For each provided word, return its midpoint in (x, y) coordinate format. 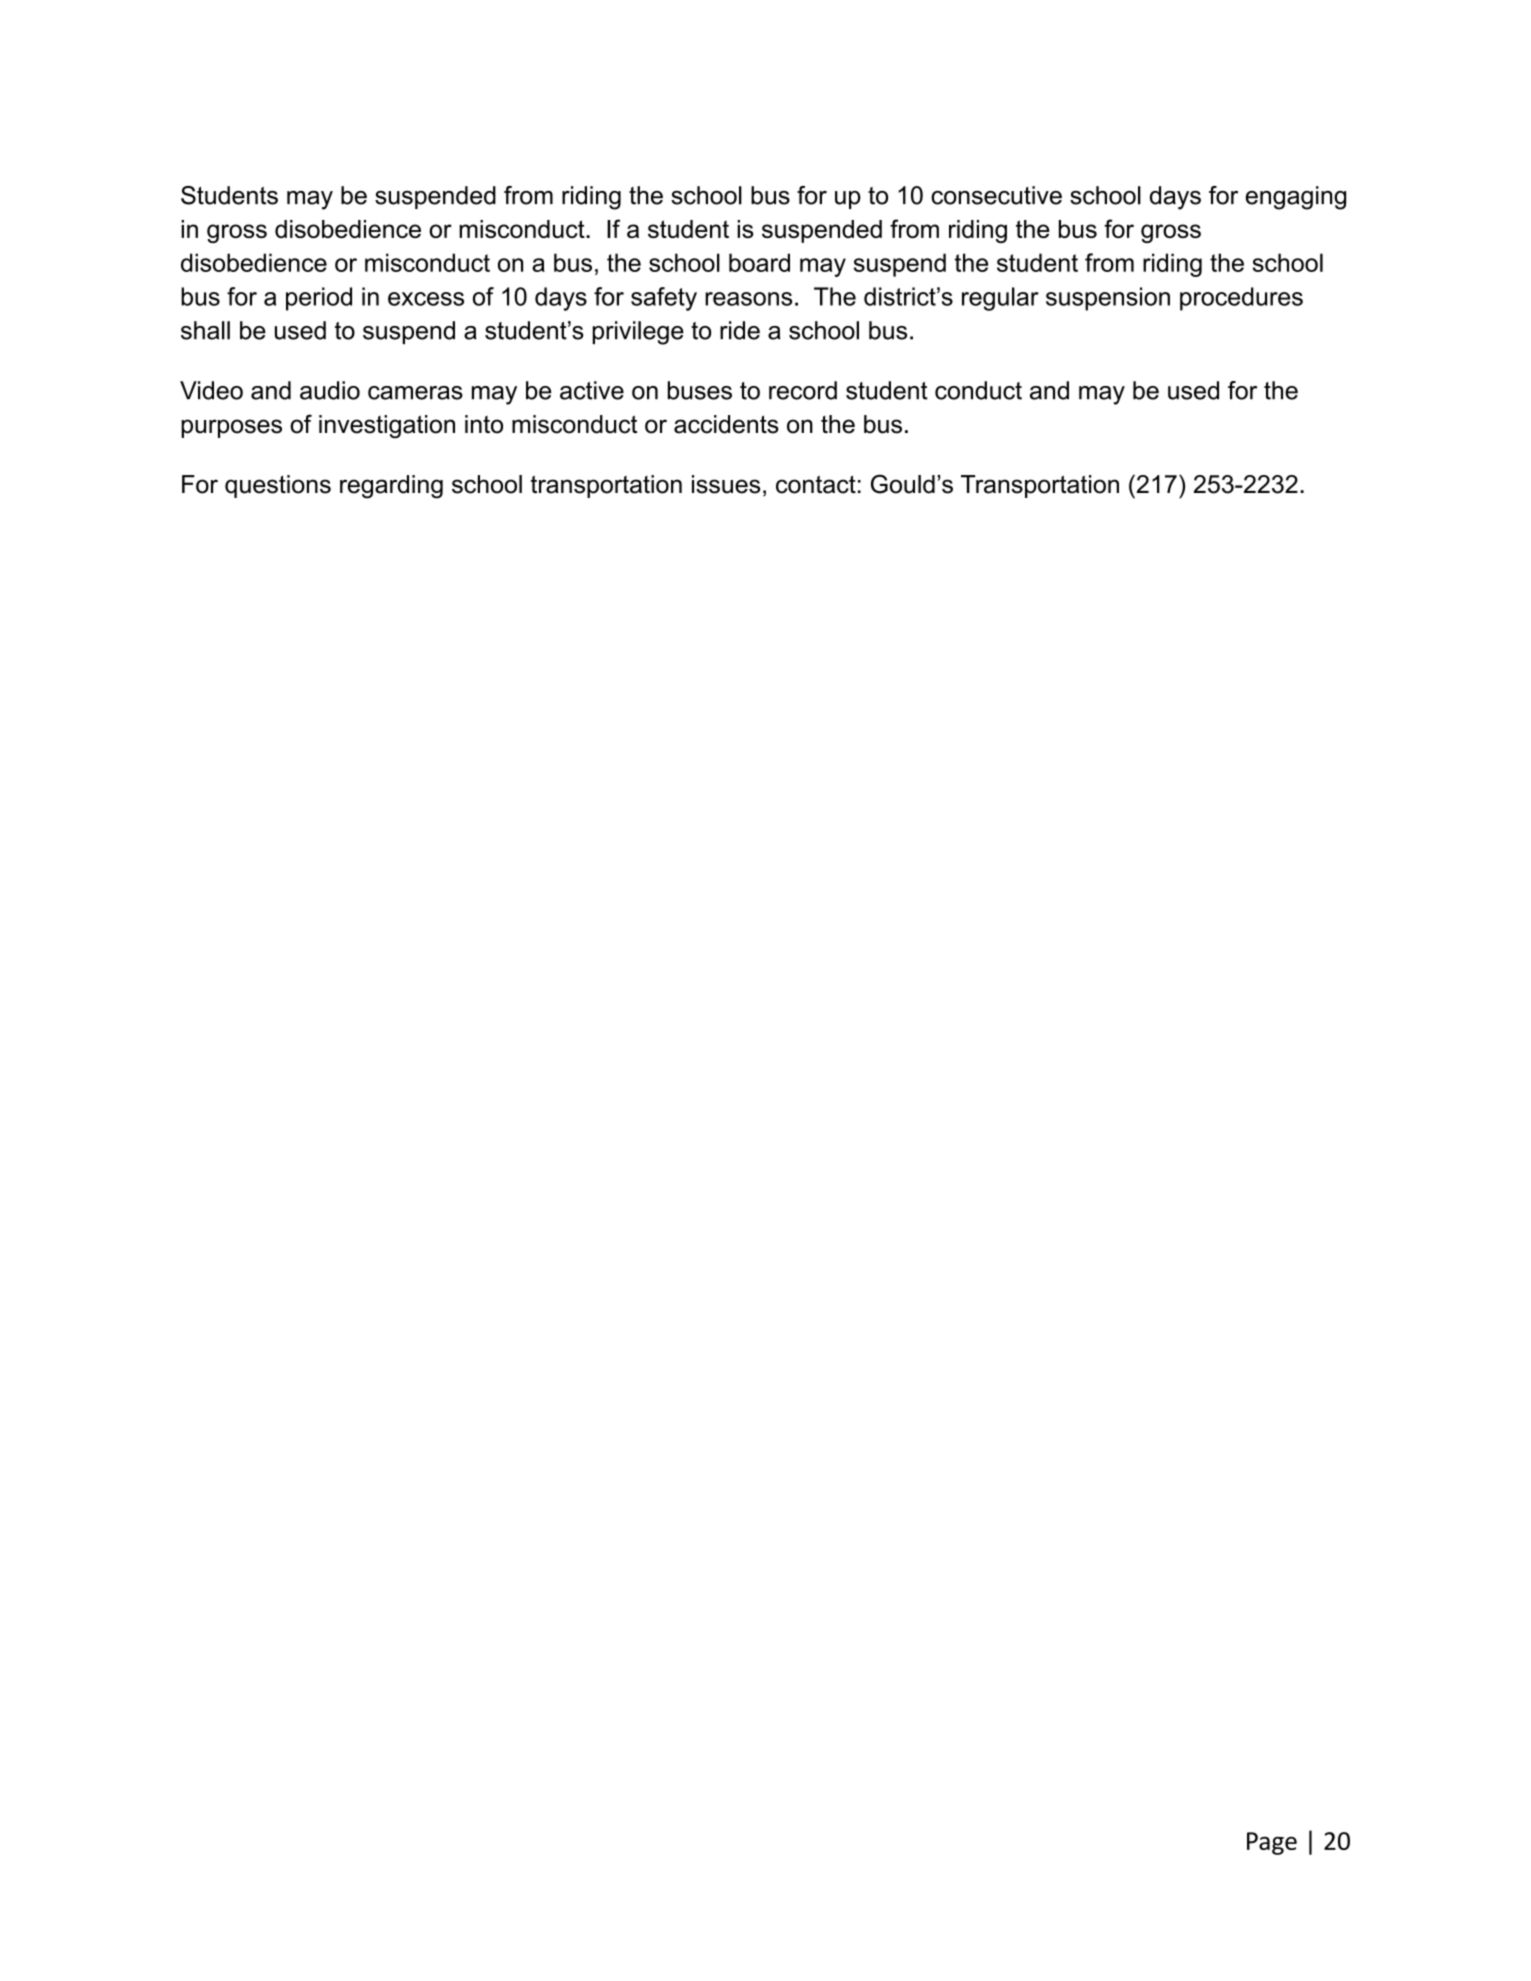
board (759, 262)
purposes (231, 428)
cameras (415, 393)
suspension (1108, 299)
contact (816, 484)
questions (278, 486)
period (319, 299)
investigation (387, 427)
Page (1272, 1843)
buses (700, 390)
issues (726, 484)
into (484, 424)
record (803, 390)
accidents (726, 424)
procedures (1241, 299)
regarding (391, 487)
